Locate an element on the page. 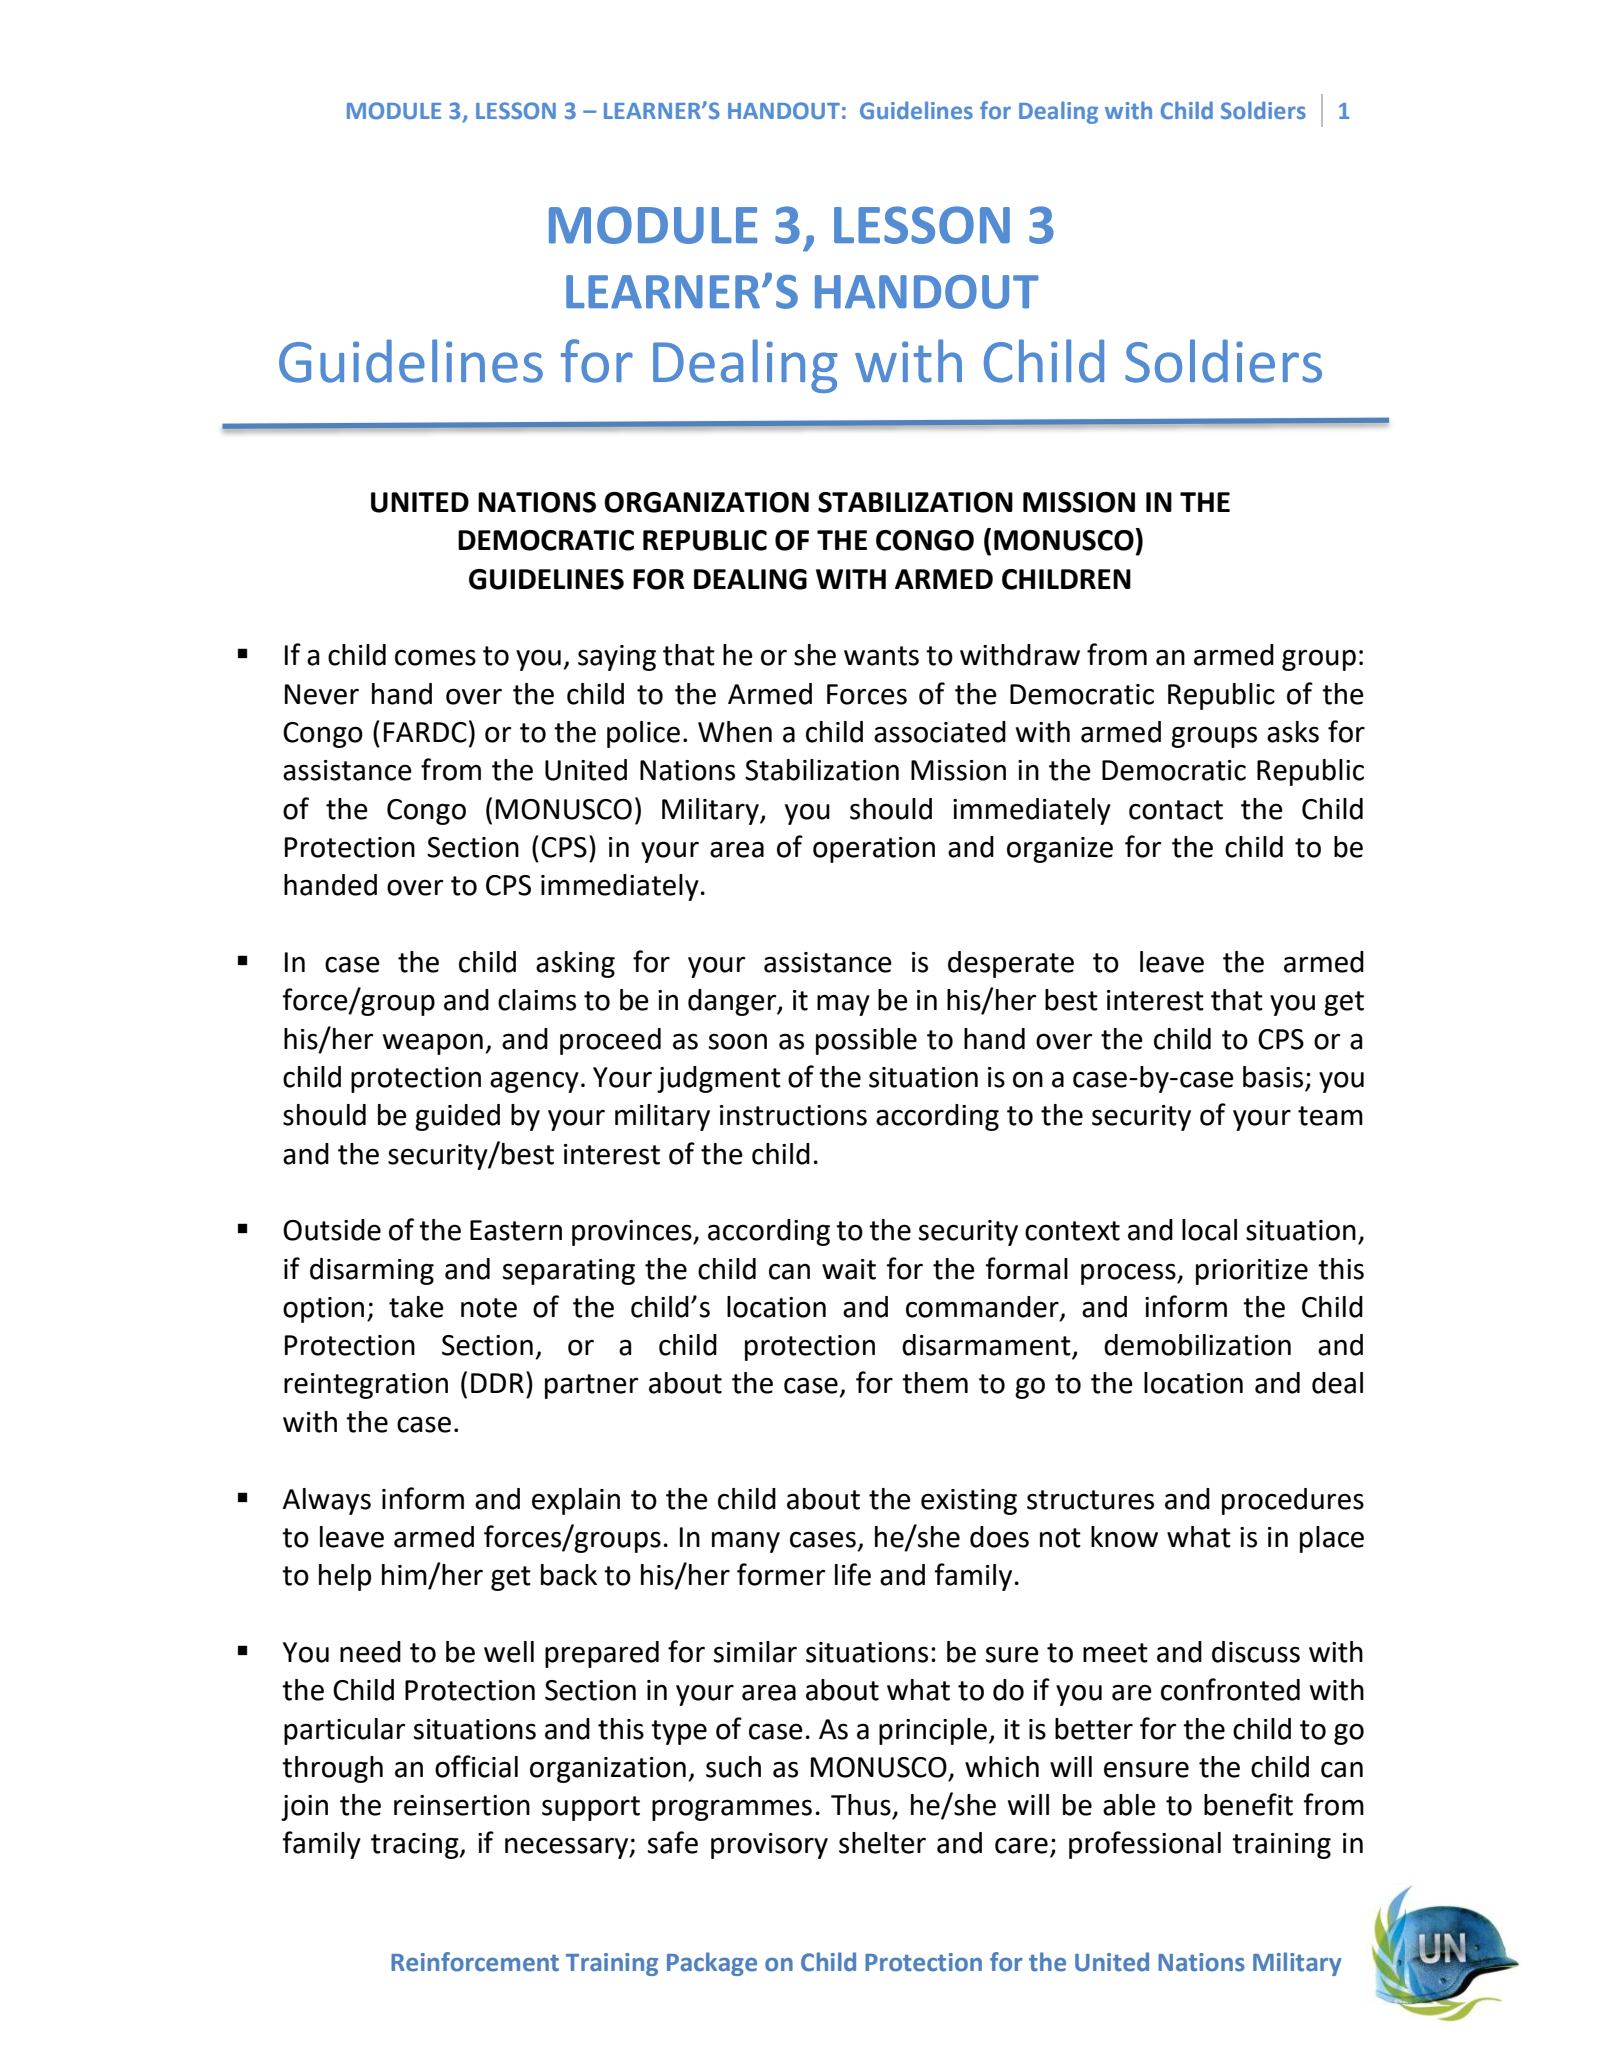 The height and width of the image is (2072, 1601). wants is located at coordinates (881, 656).
